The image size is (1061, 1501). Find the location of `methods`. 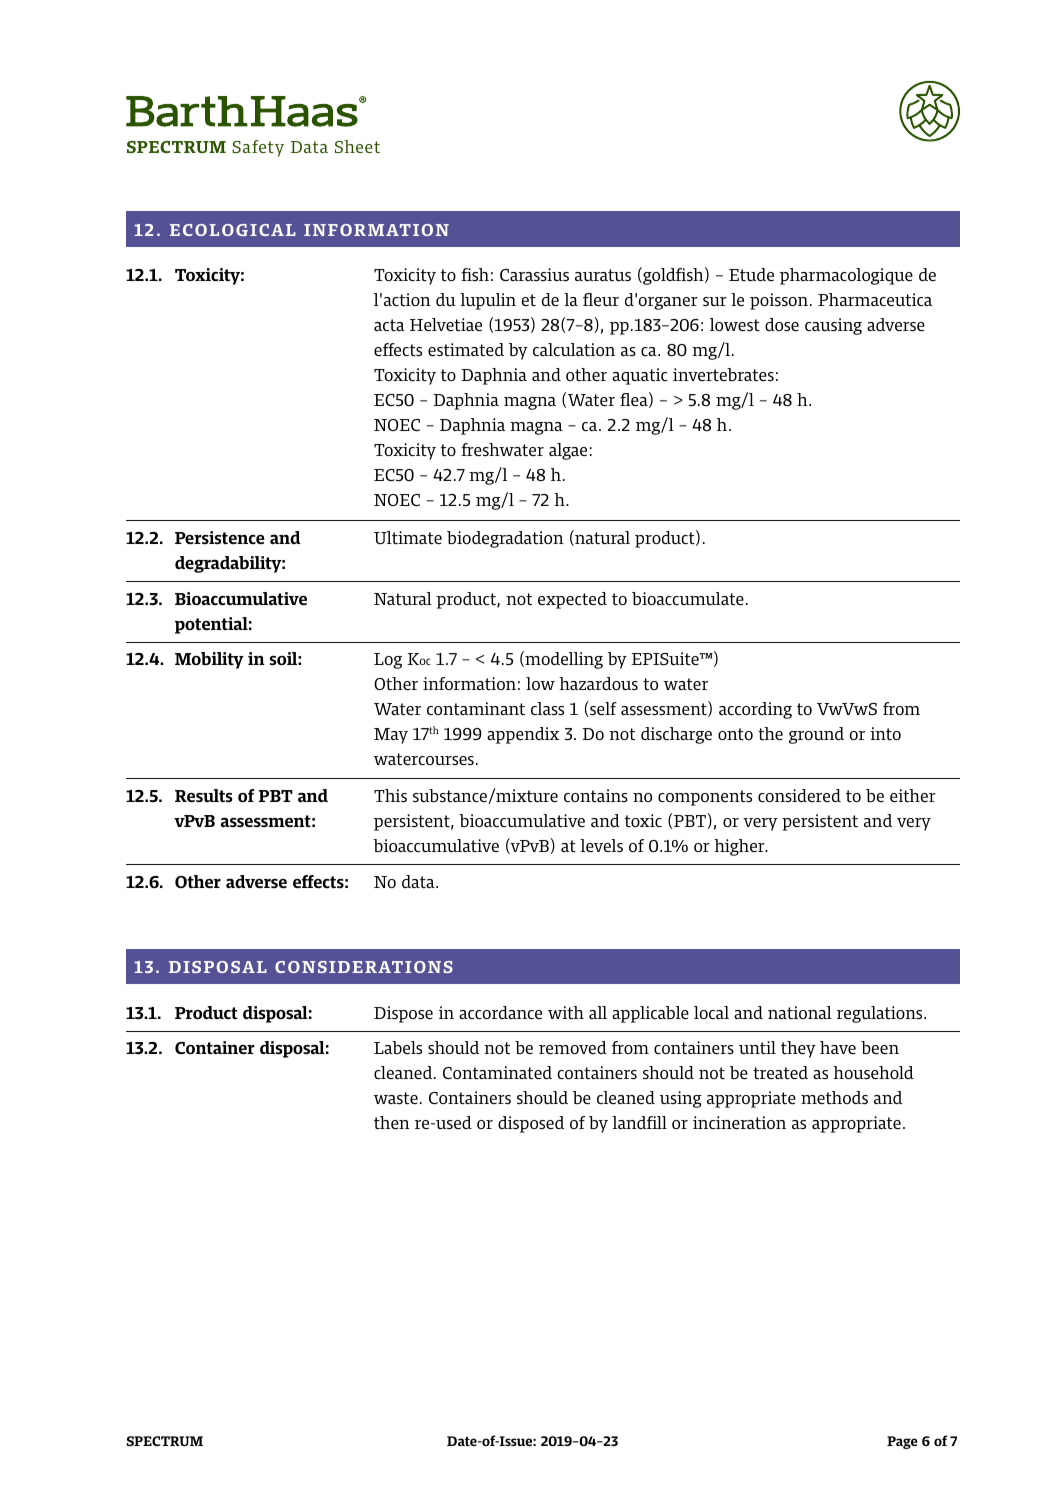

methods is located at coordinates (834, 1097).
